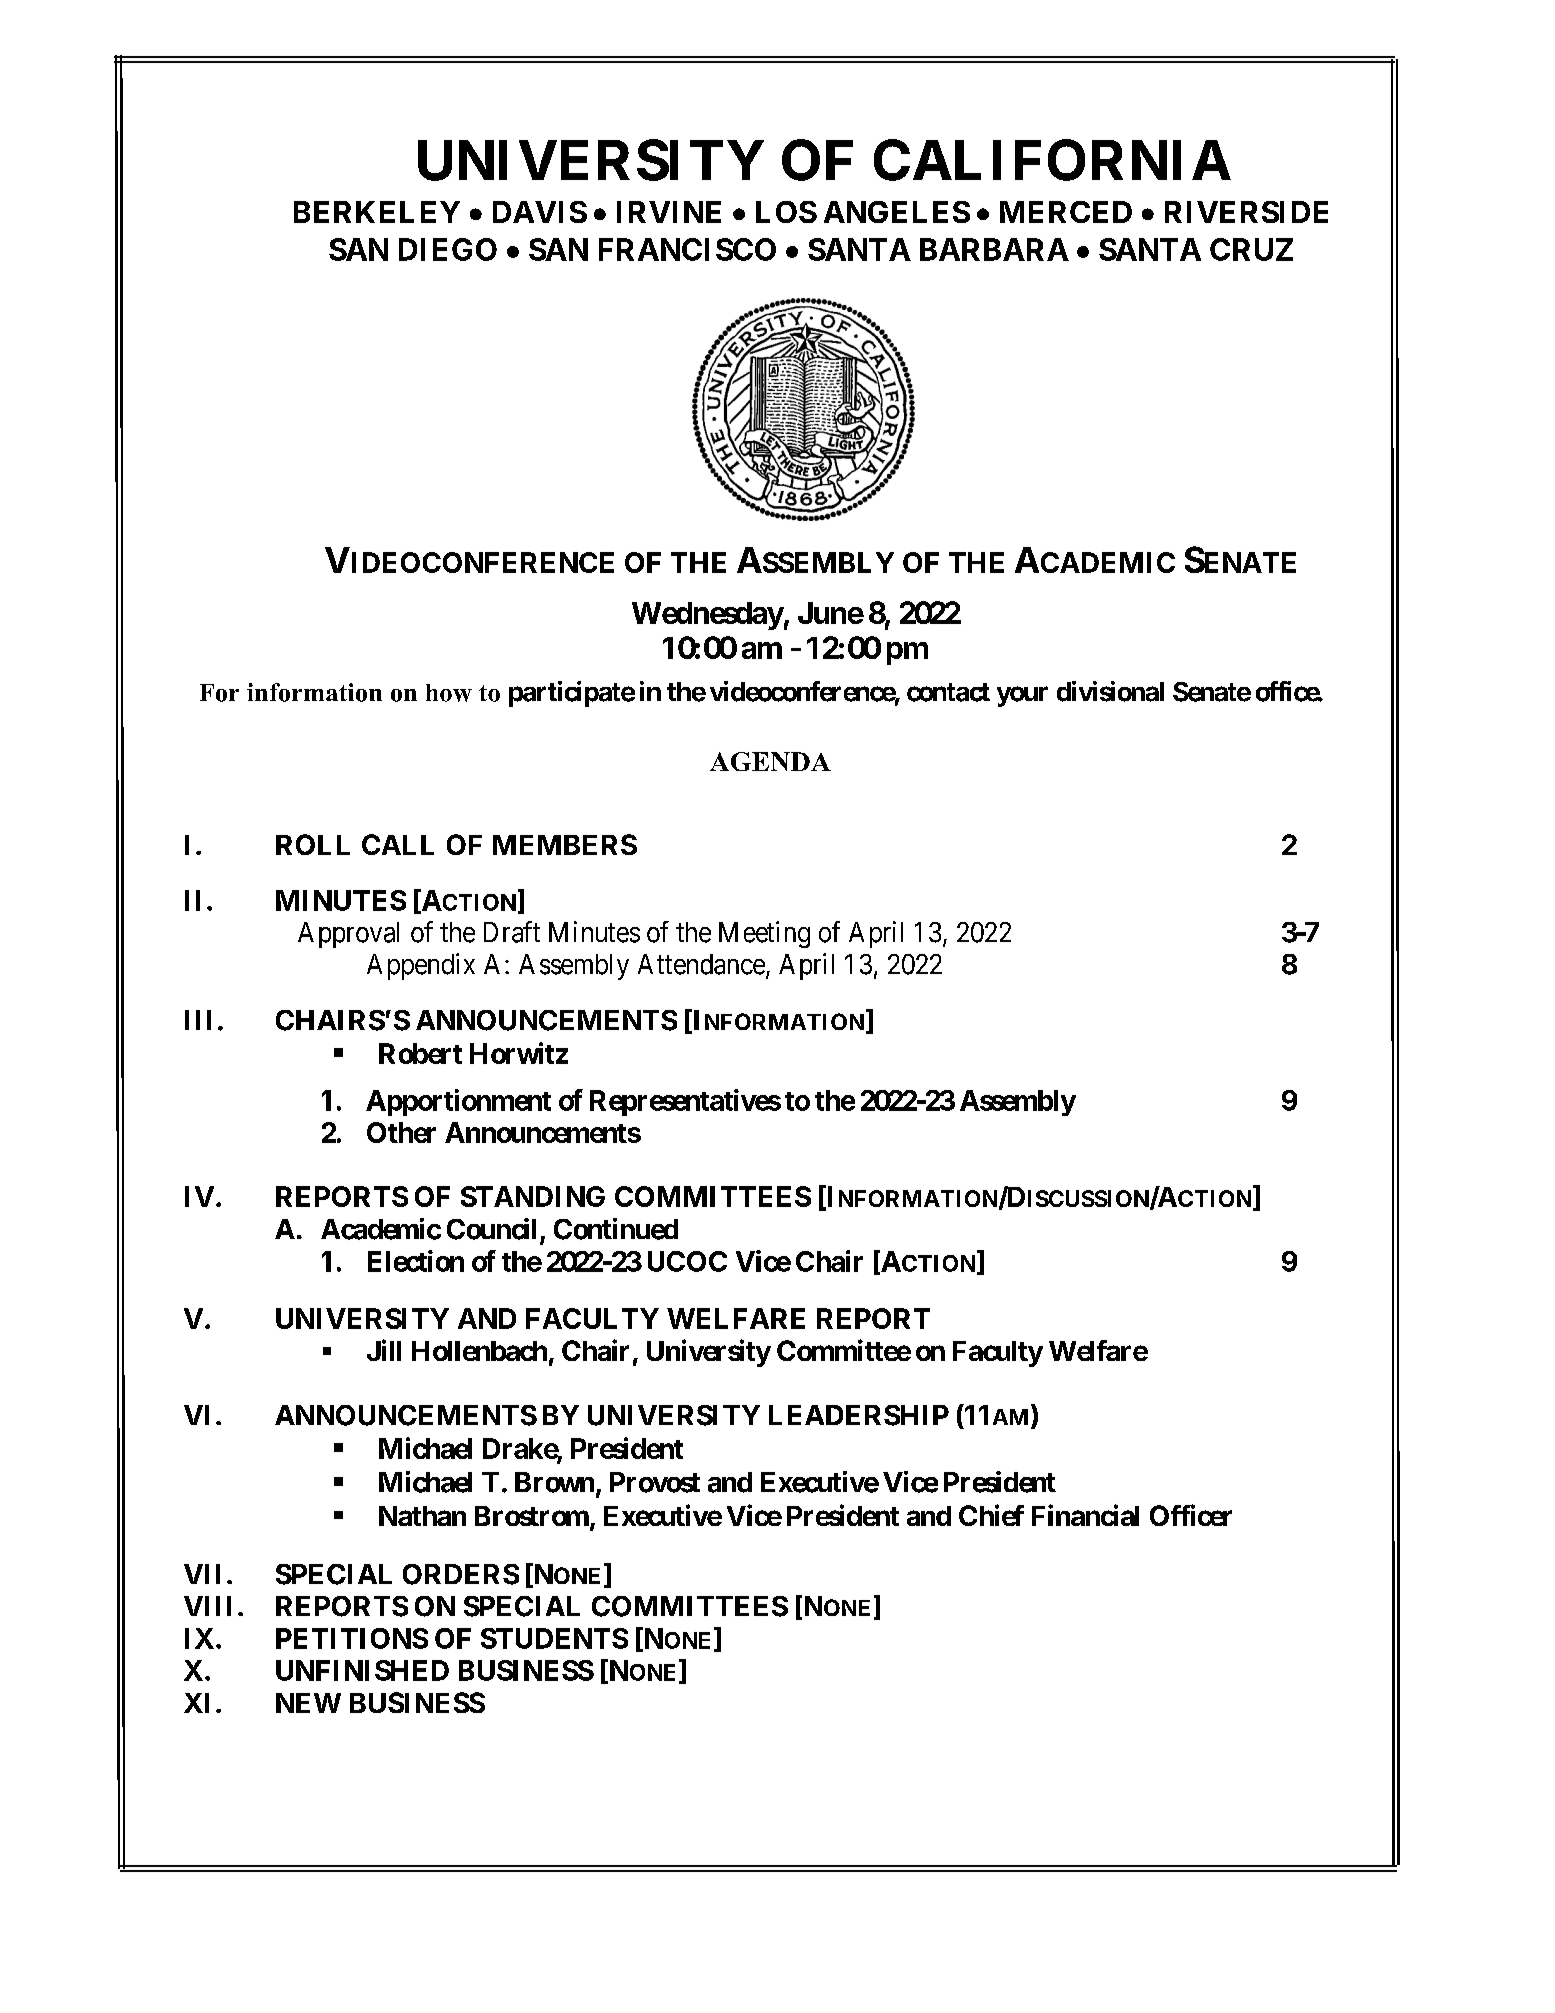  What do you see at coordinates (377, 212) in the page?
I see `BERKELEY` at bounding box center [377, 212].
